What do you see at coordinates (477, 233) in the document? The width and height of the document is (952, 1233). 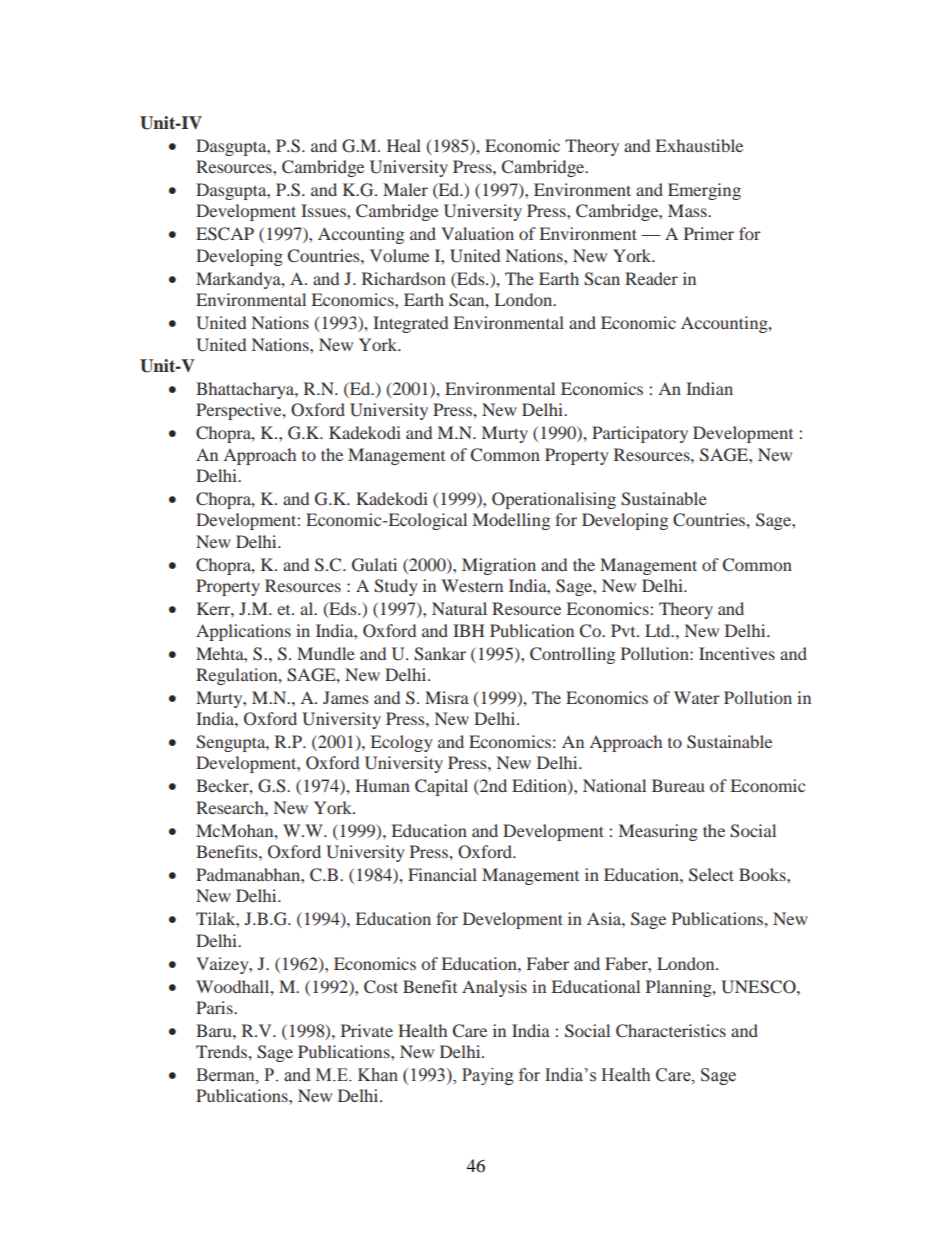 I see `Valuation` at bounding box center [477, 233].
